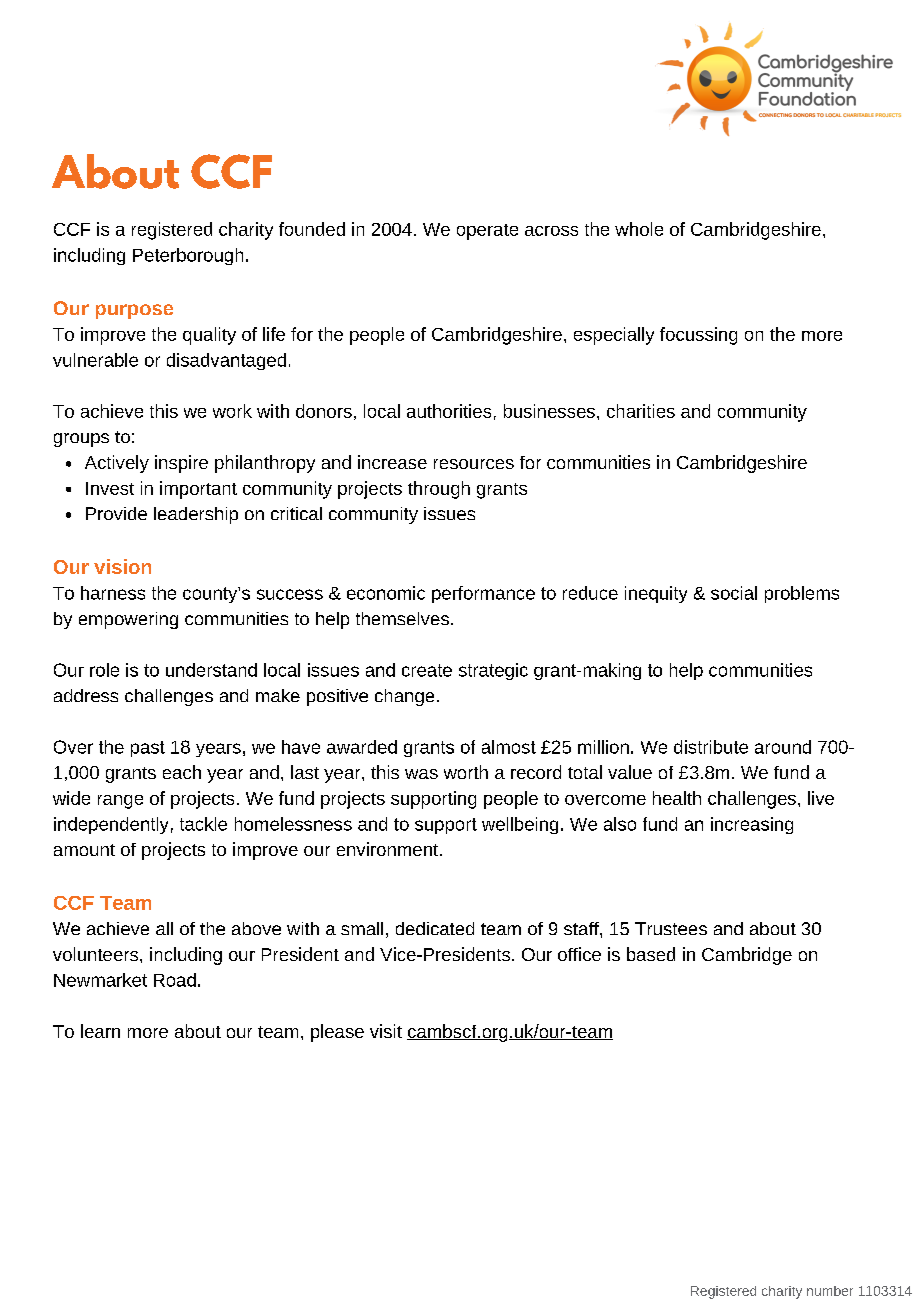 This screenshot has width=924, height=1308. Describe the element at coordinates (651, 954) in the screenshot. I see `based` at that location.
